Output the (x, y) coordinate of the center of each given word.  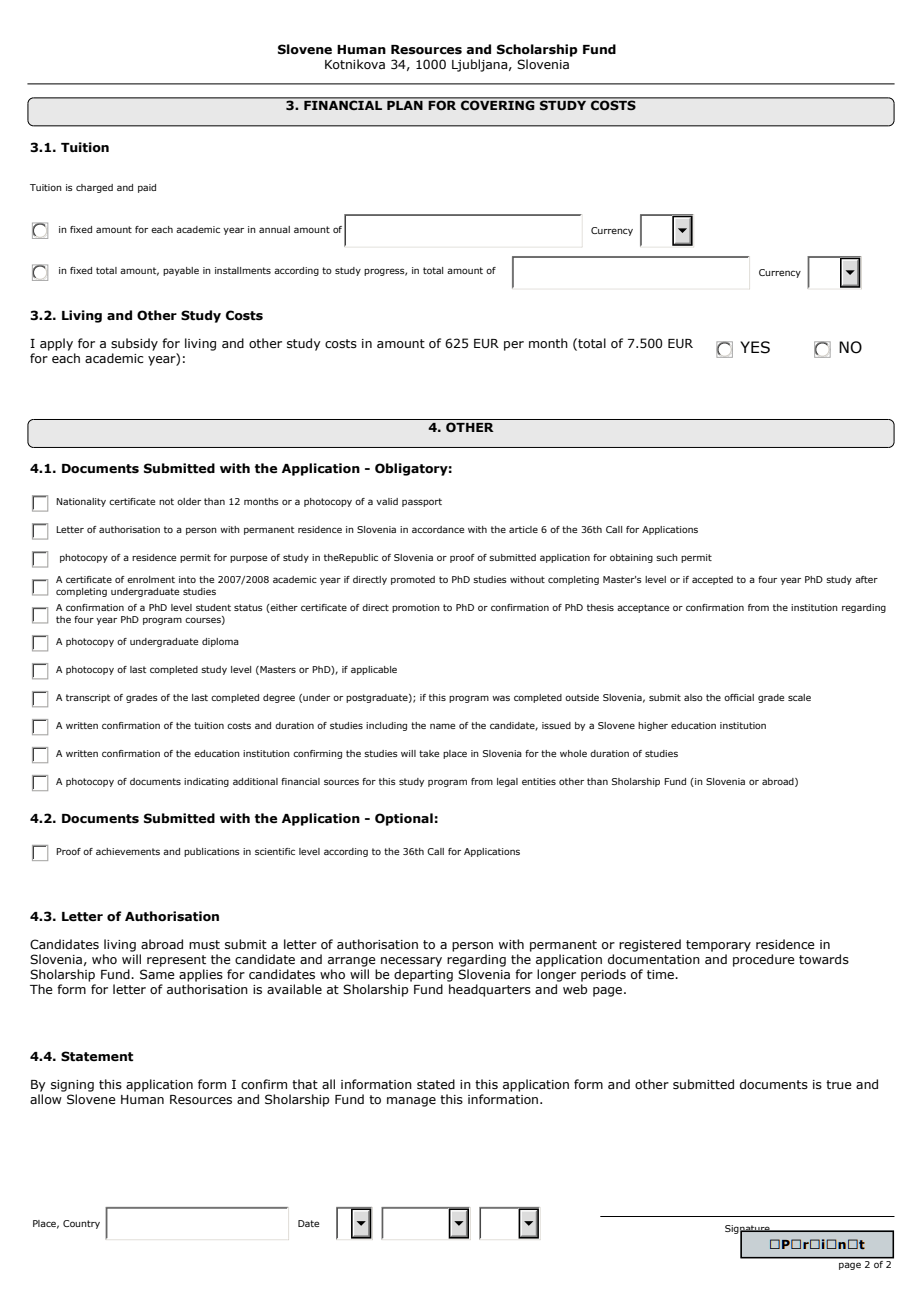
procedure (764, 960)
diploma (220, 642)
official (739, 697)
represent (176, 961)
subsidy (134, 344)
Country (81, 1224)
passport (422, 502)
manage (411, 1102)
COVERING (498, 104)
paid (147, 188)
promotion (416, 608)
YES (755, 347)
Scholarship (537, 50)
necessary (411, 962)
